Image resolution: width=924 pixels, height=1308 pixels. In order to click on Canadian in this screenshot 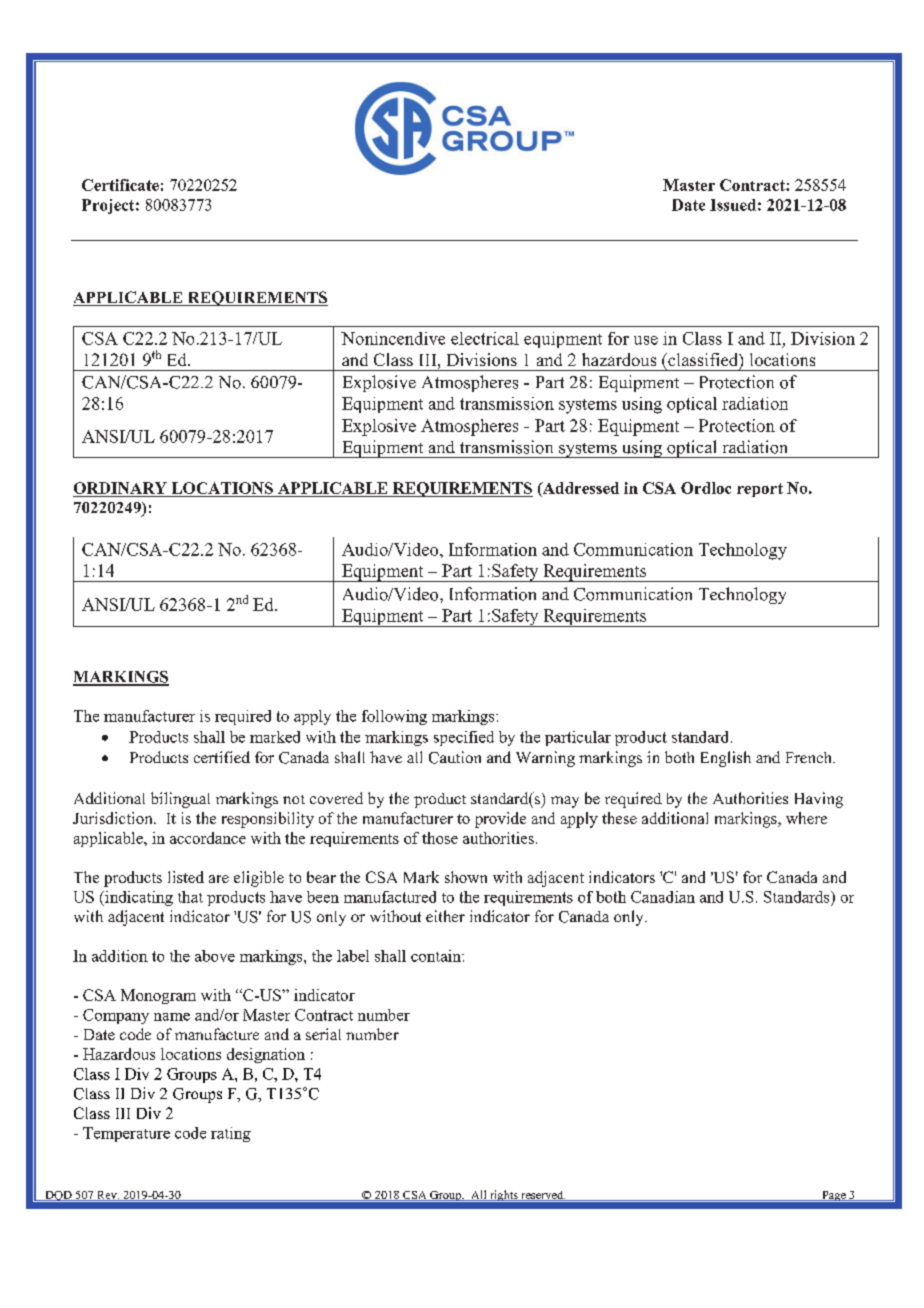, I will do `click(663, 897)`.
